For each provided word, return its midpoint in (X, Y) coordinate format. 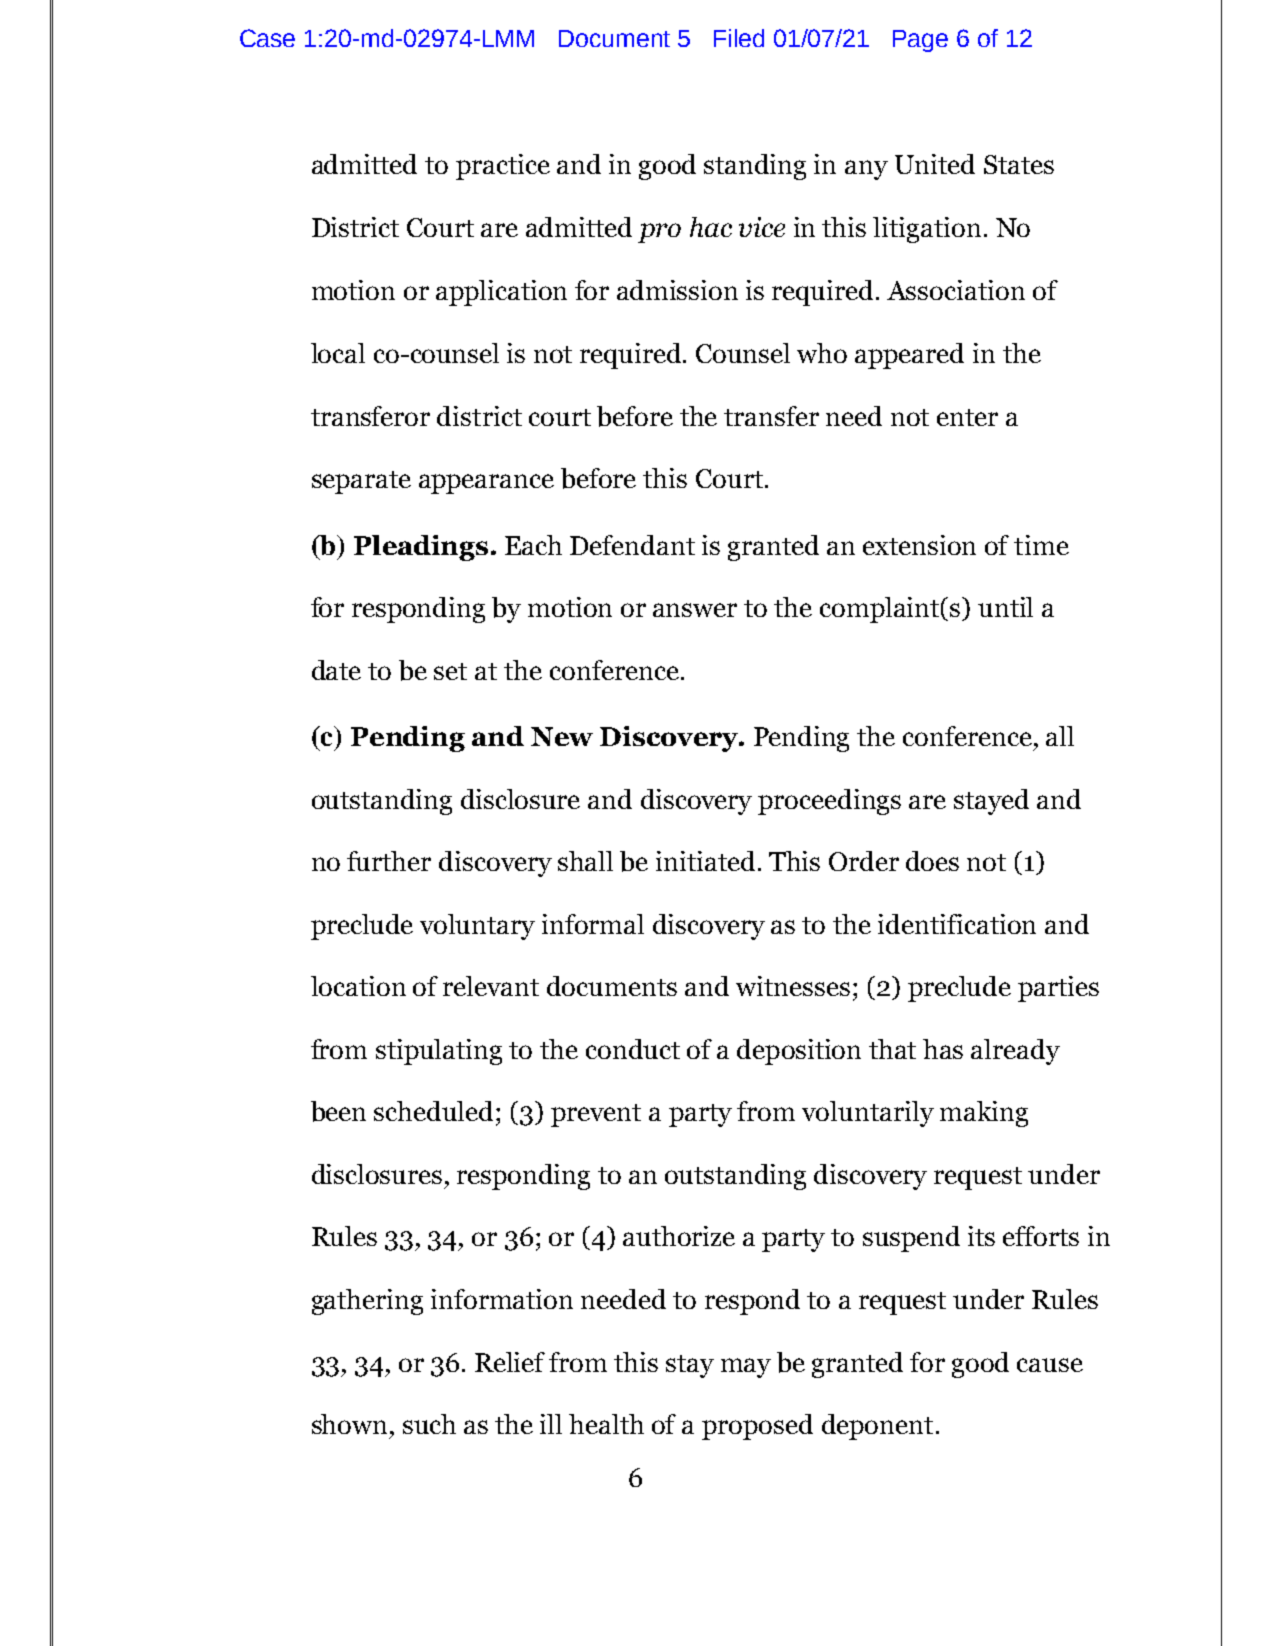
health (606, 1424)
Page (920, 41)
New (562, 736)
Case (267, 38)
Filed (739, 38)
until (1005, 607)
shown (349, 1424)
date (336, 670)
